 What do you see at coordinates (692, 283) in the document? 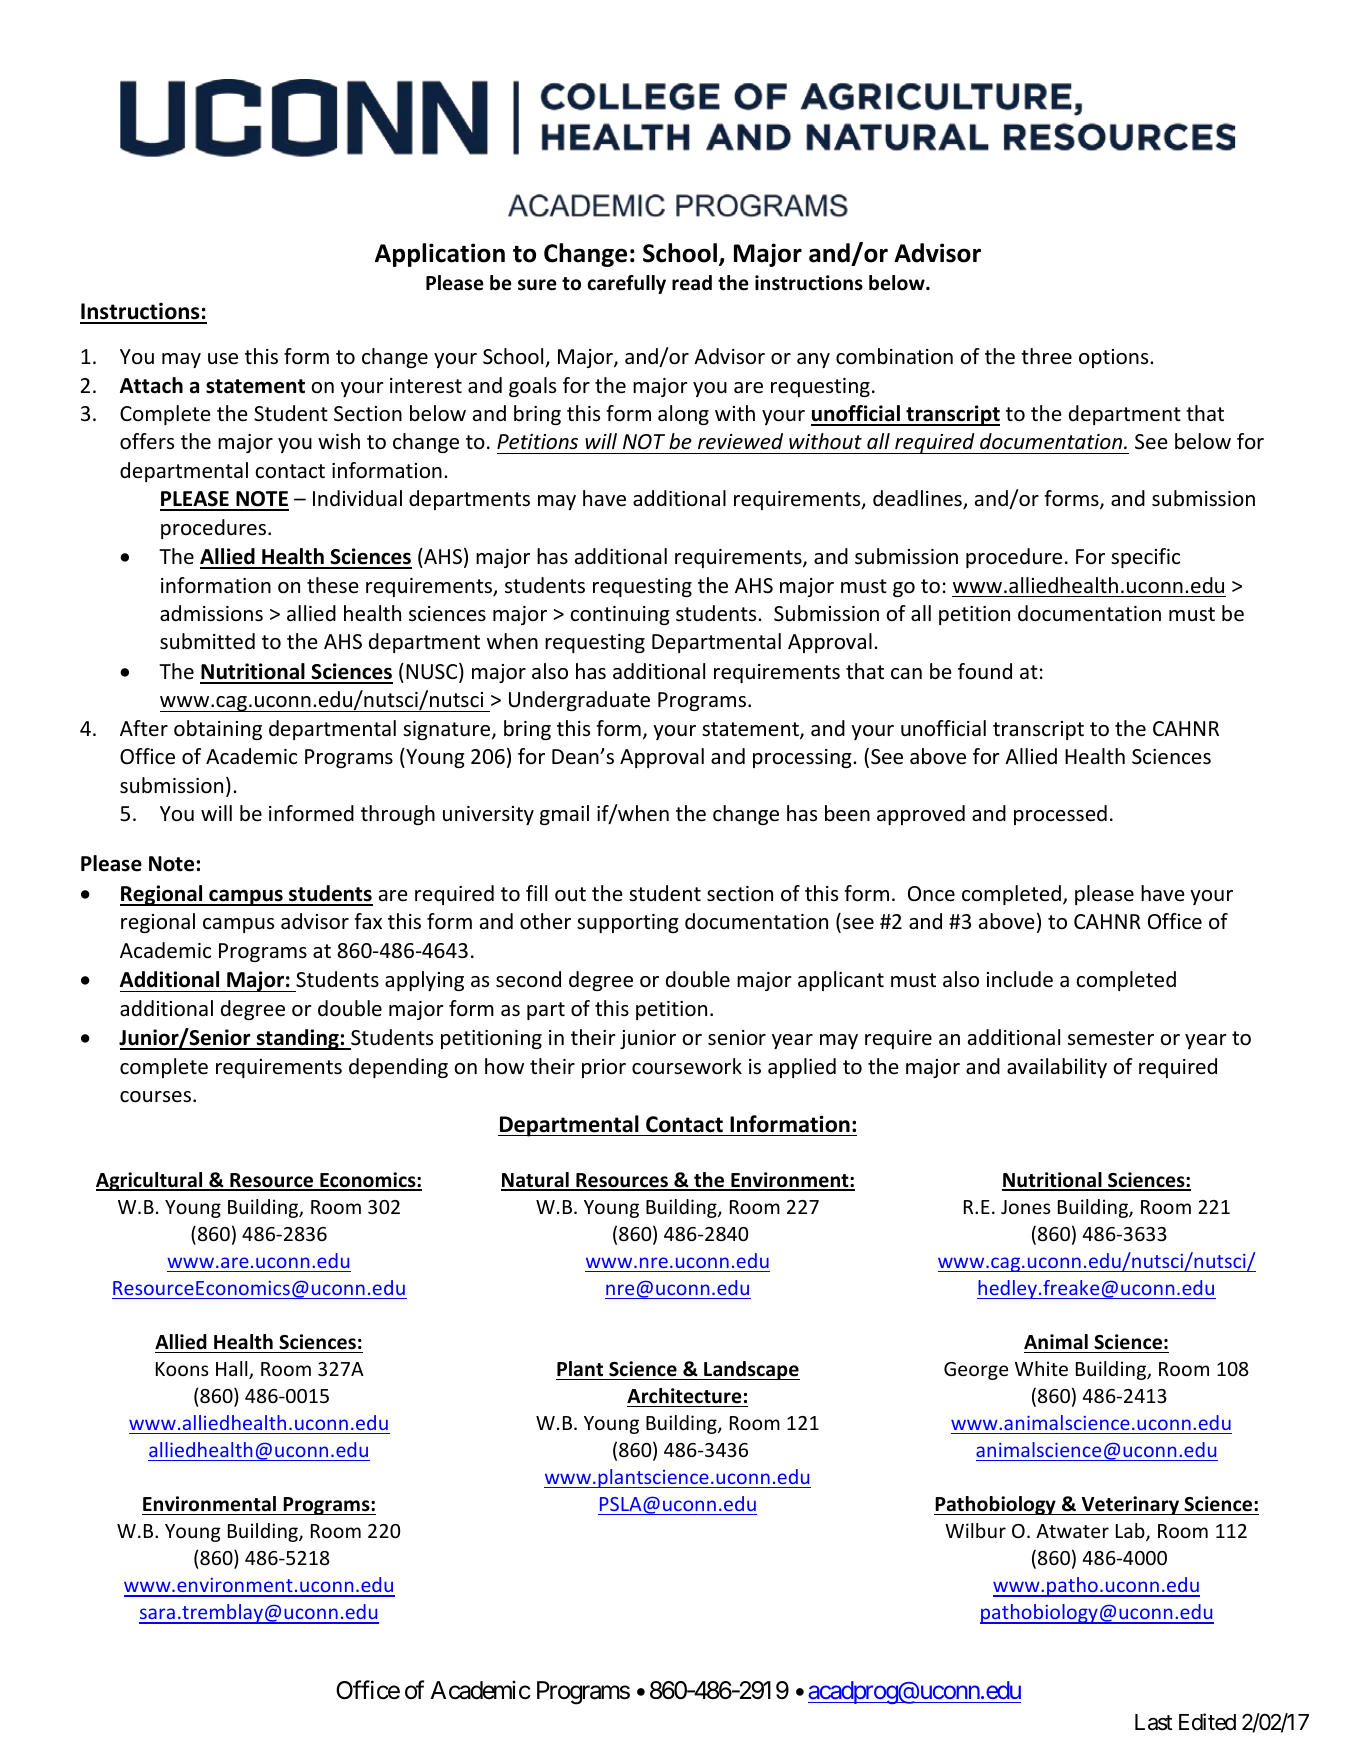
I see `read` at bounding box center [692, 283].
